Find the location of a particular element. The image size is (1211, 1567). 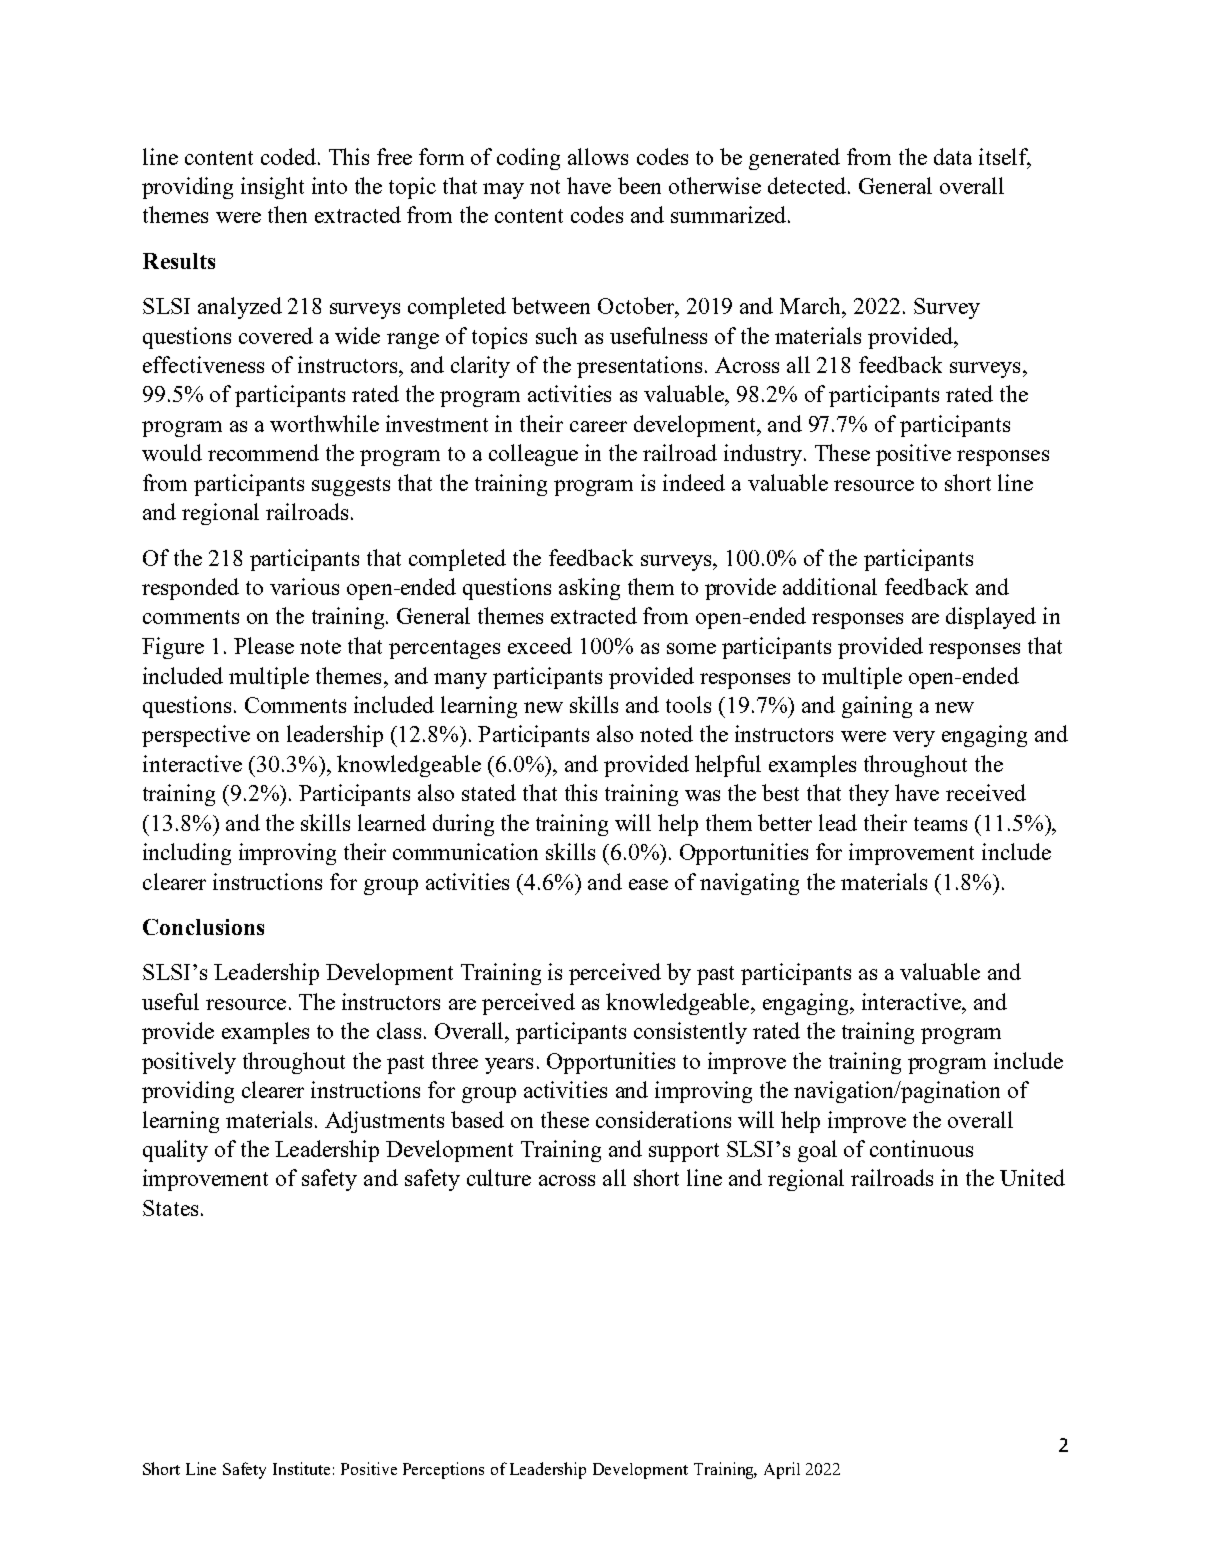

was is located at coordinates (702, 795).
